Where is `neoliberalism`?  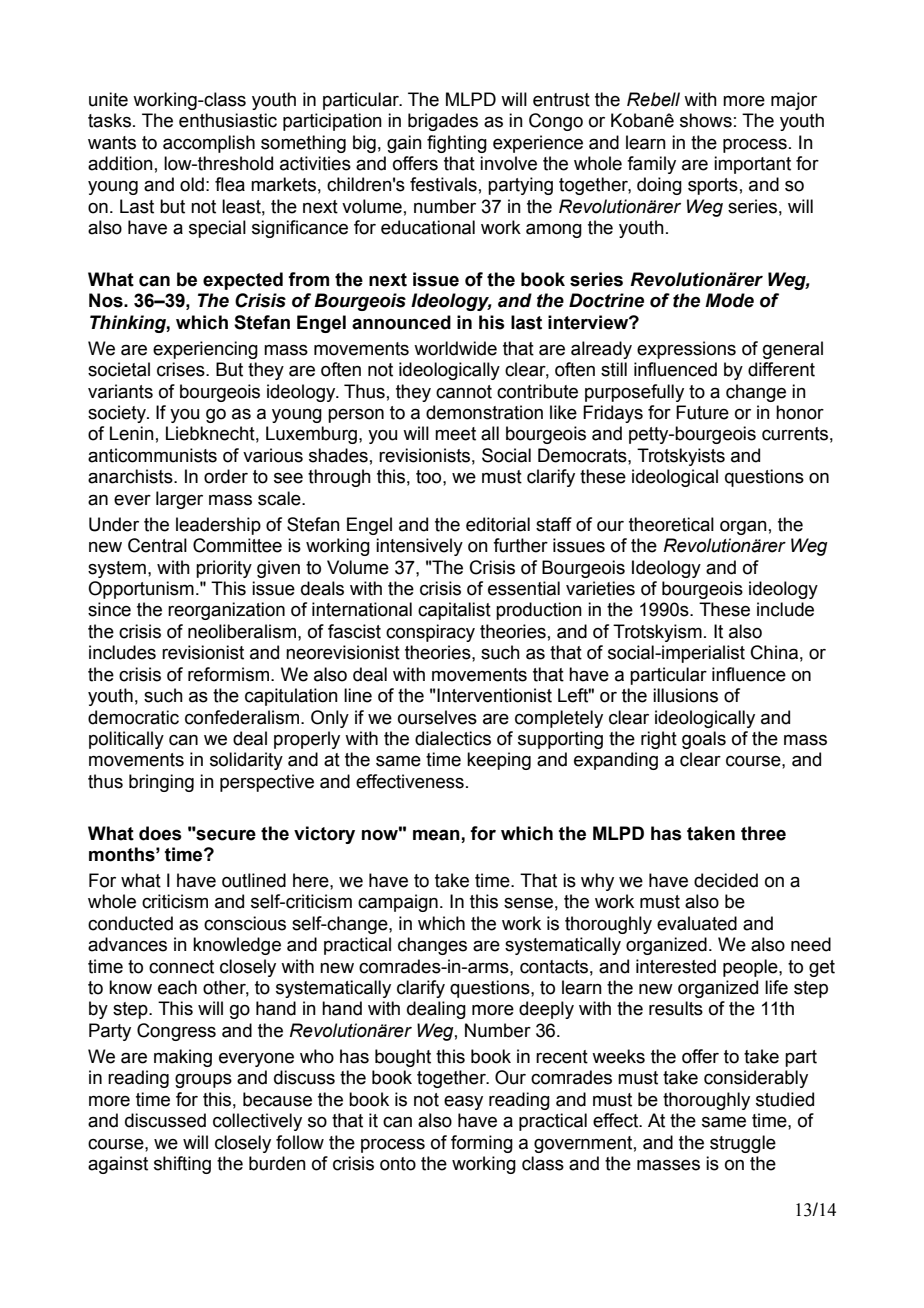 neoliberalism is located at coordinates (242, 631).
